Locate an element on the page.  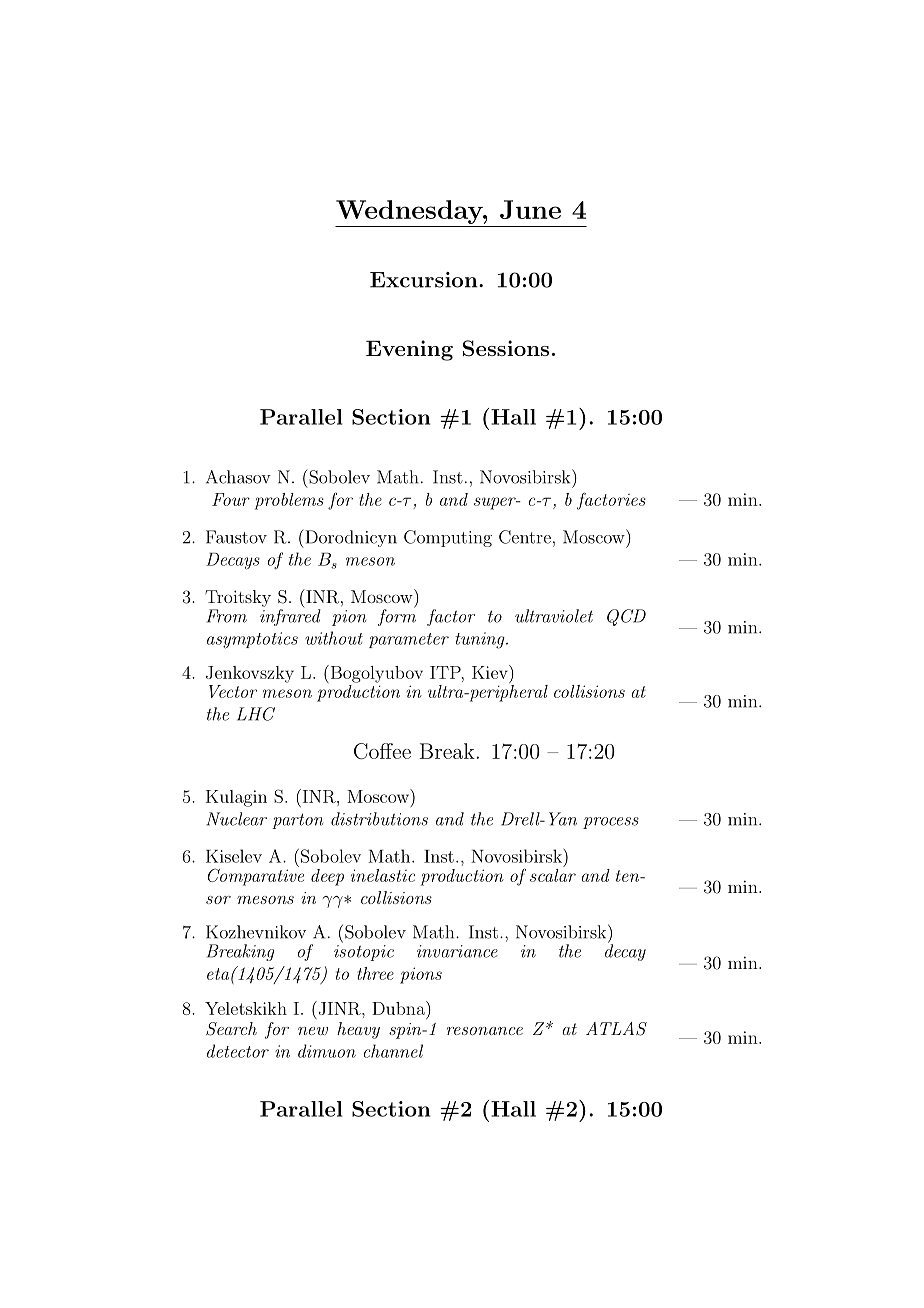
new is located at coordinates (313, 1031).
